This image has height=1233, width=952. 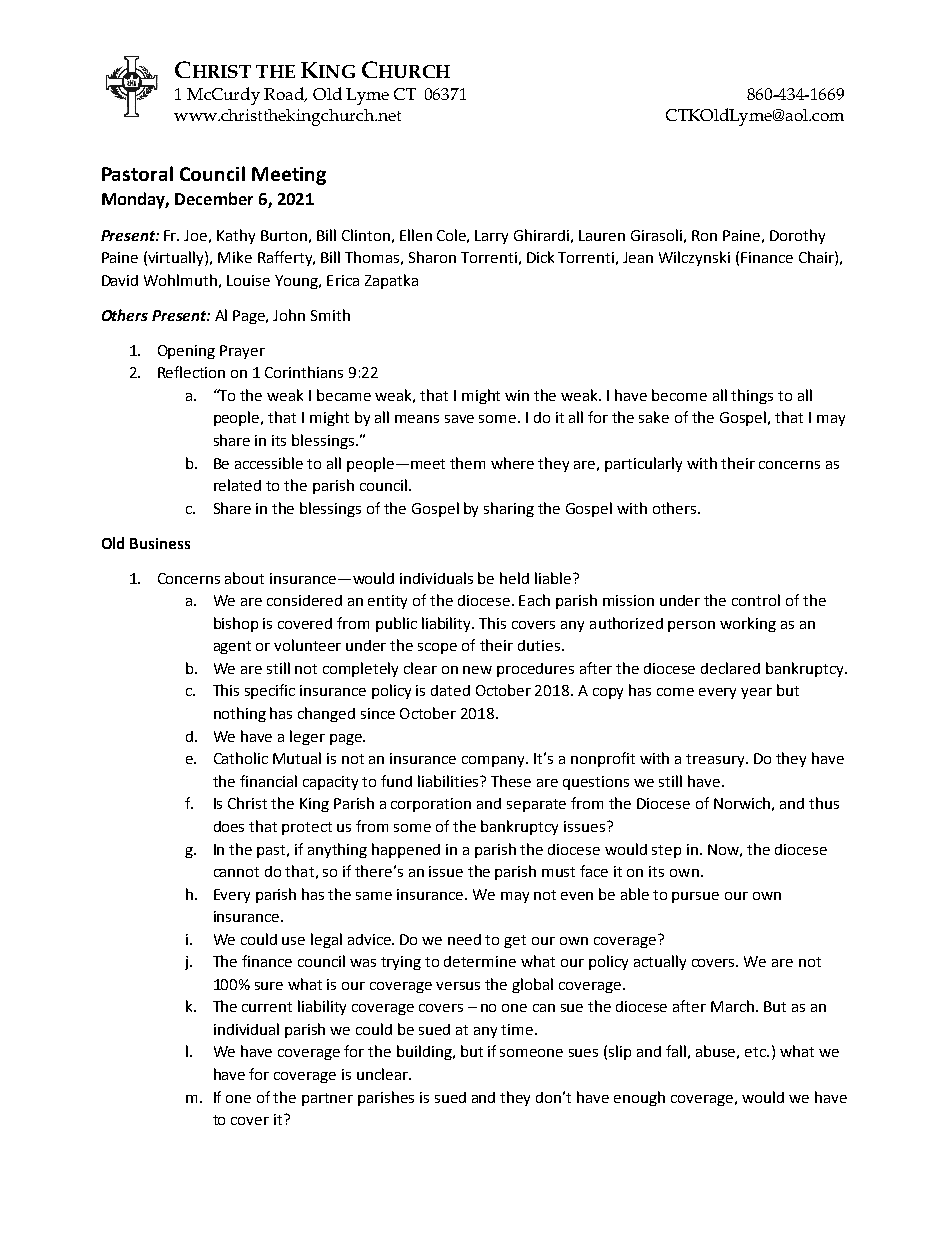 I want to click on Larry, so click(x=491, y=237).
